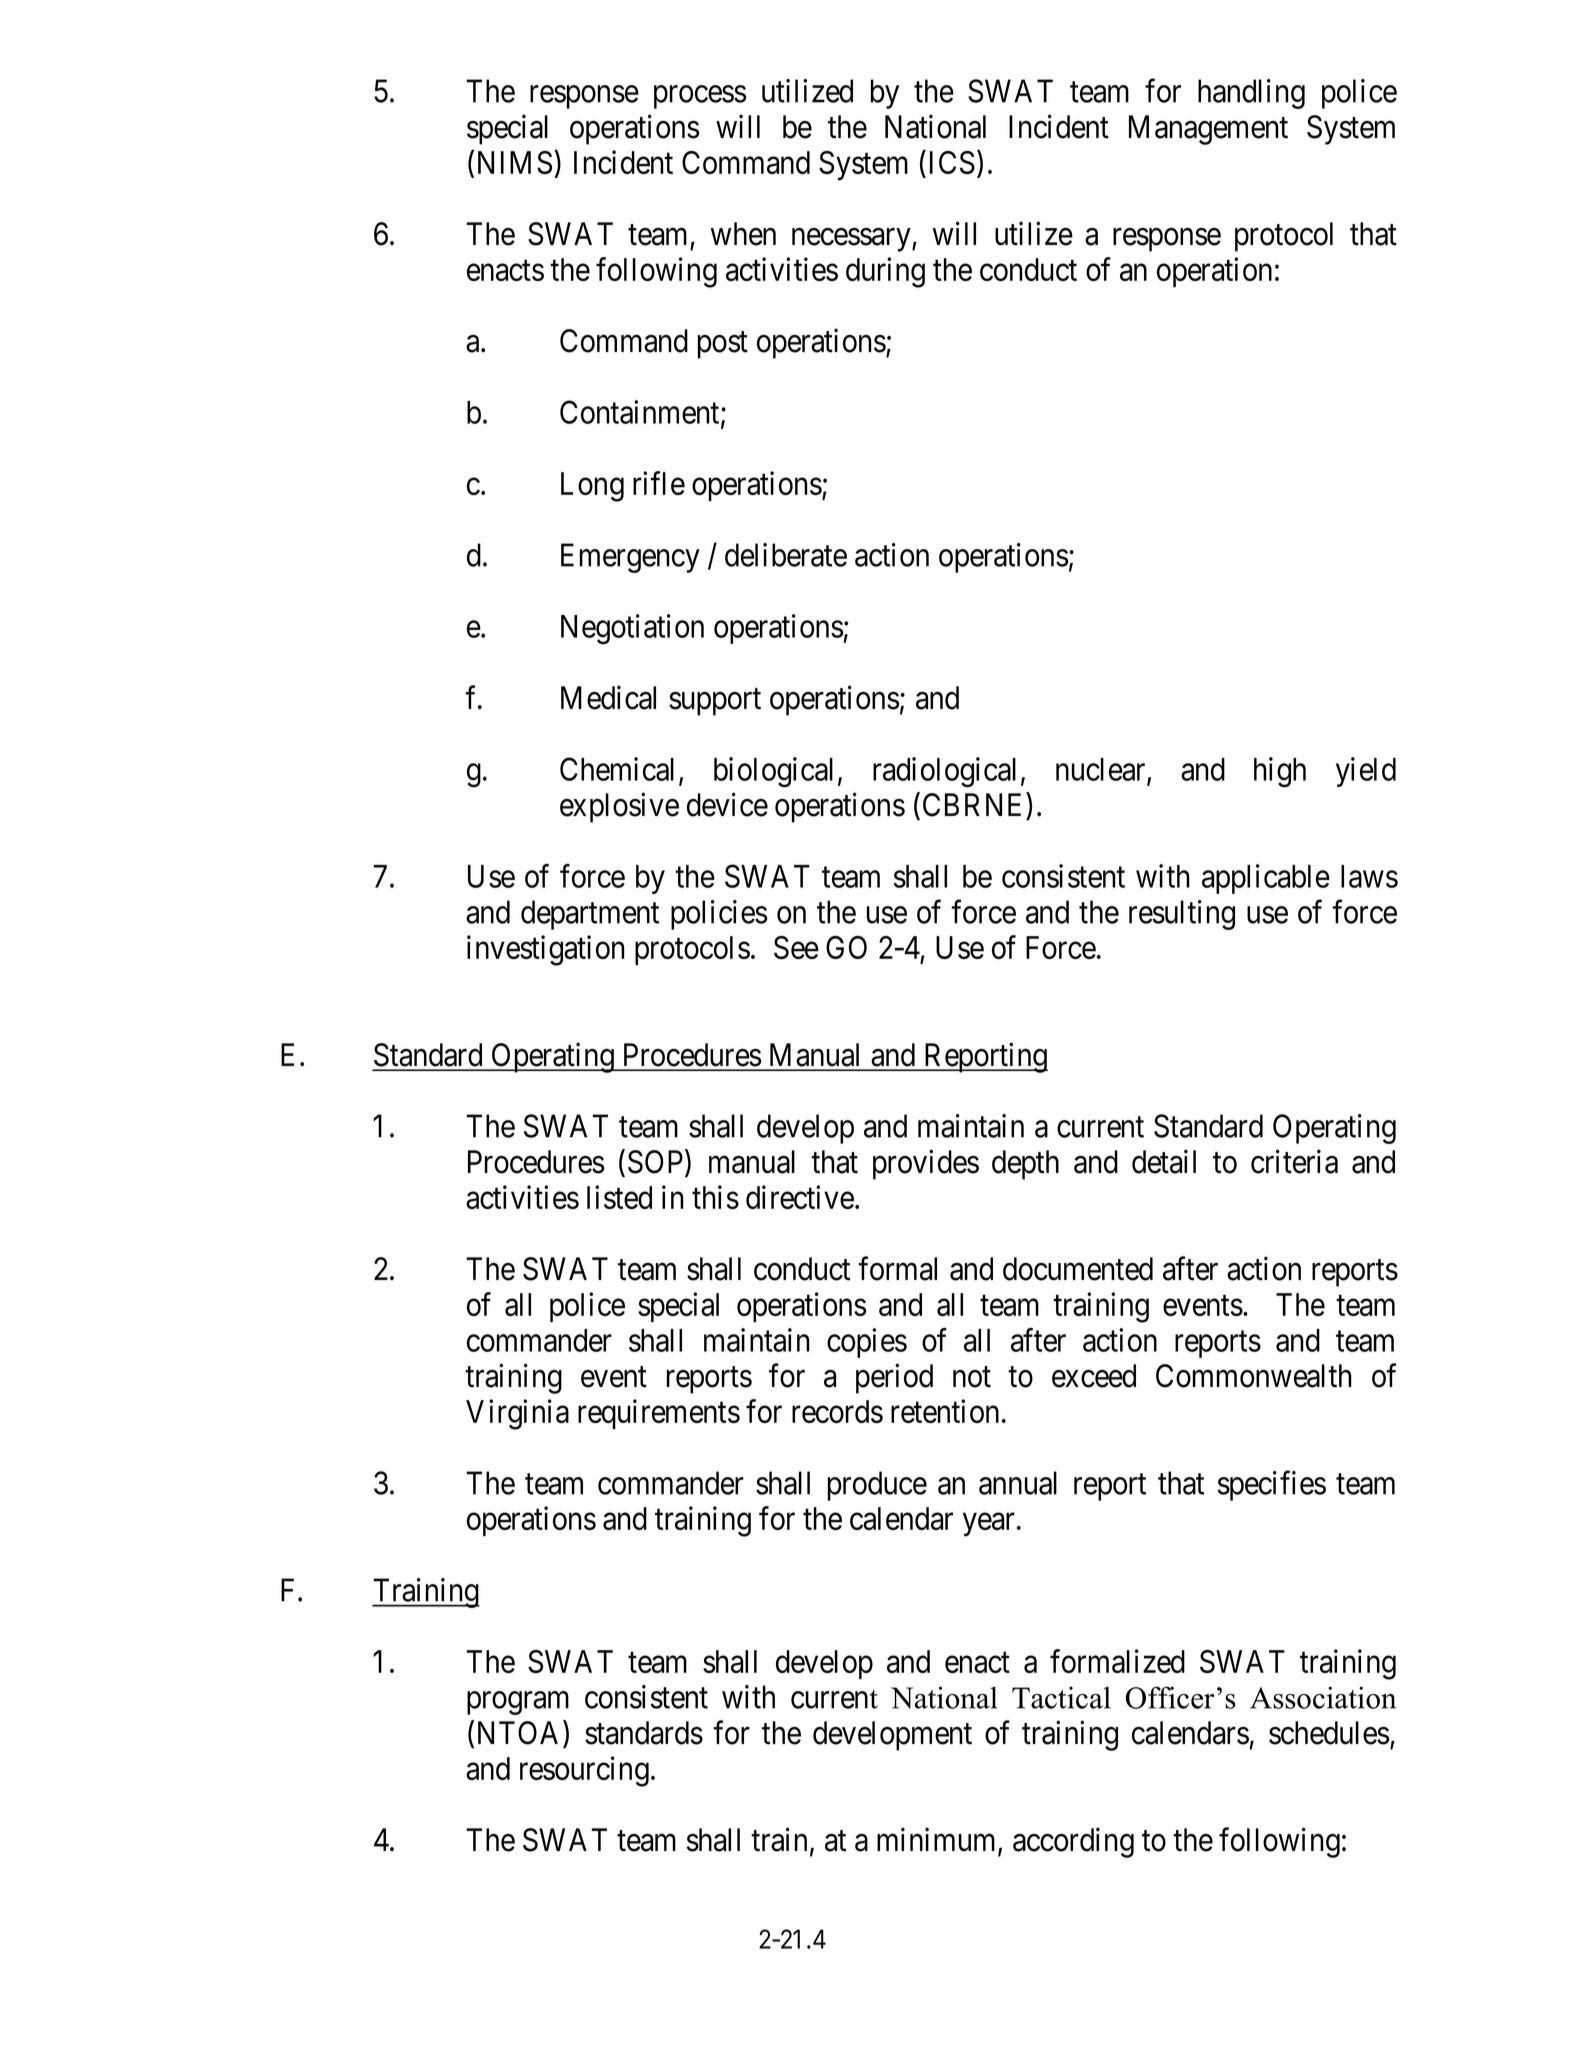  Describe the element at coordinates (743, 234) in the screenshot. I see `when` at that location.
